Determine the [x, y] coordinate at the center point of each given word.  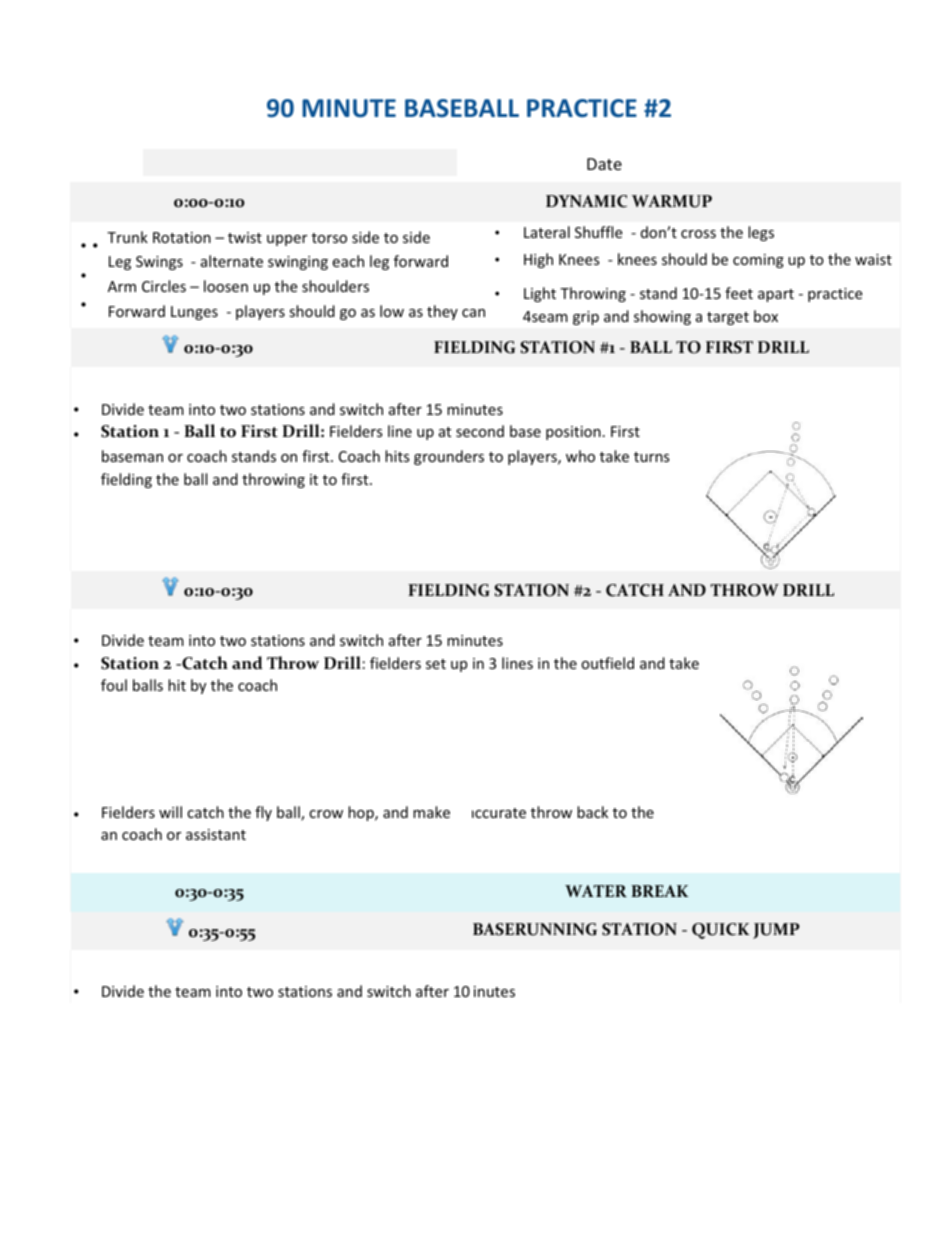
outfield [607, 663]
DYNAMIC [586, 201]
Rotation [182, 237]
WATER [596, 891]
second [480, 431]
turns [652, 457]
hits [397, 456]
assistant [216, 834]
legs [761, 233]
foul [114, 685]
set [436, 664]
